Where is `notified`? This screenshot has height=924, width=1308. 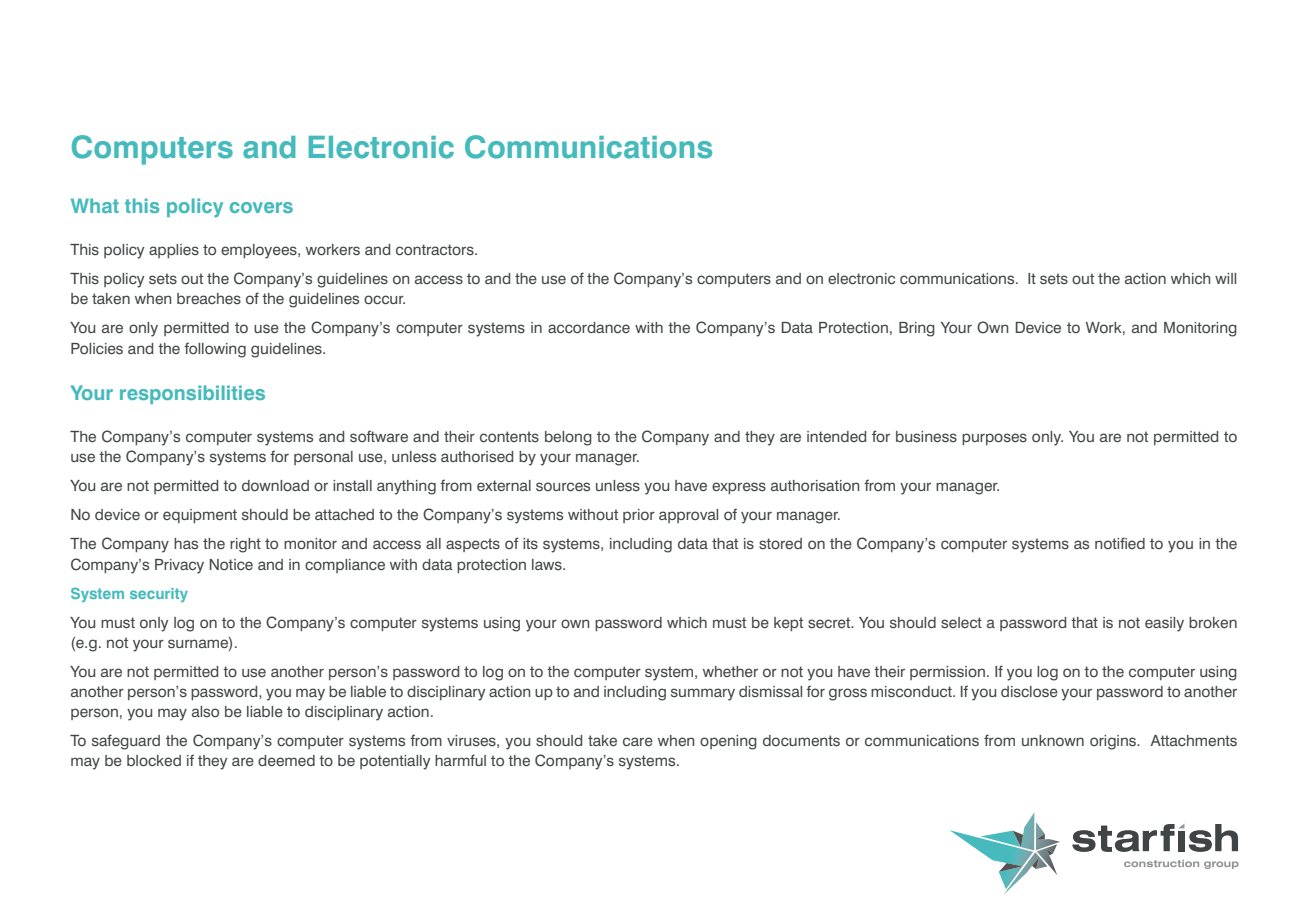 notified is located at coordinates (1120, 543).
